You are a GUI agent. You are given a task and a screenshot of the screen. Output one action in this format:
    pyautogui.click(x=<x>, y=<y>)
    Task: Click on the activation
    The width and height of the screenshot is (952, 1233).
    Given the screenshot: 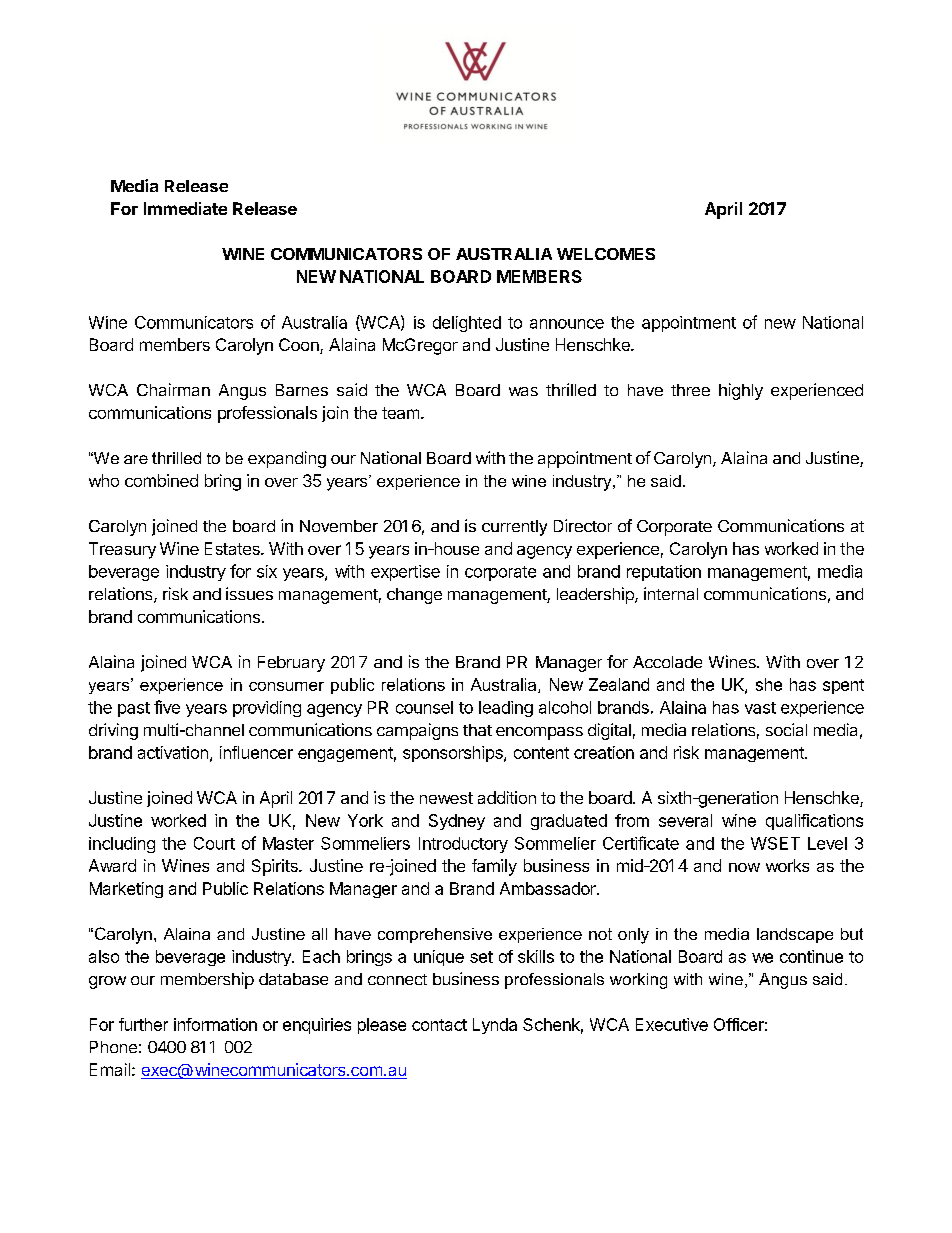 What is the action you would take?
    pyautogui.click(x=173, y=752)
